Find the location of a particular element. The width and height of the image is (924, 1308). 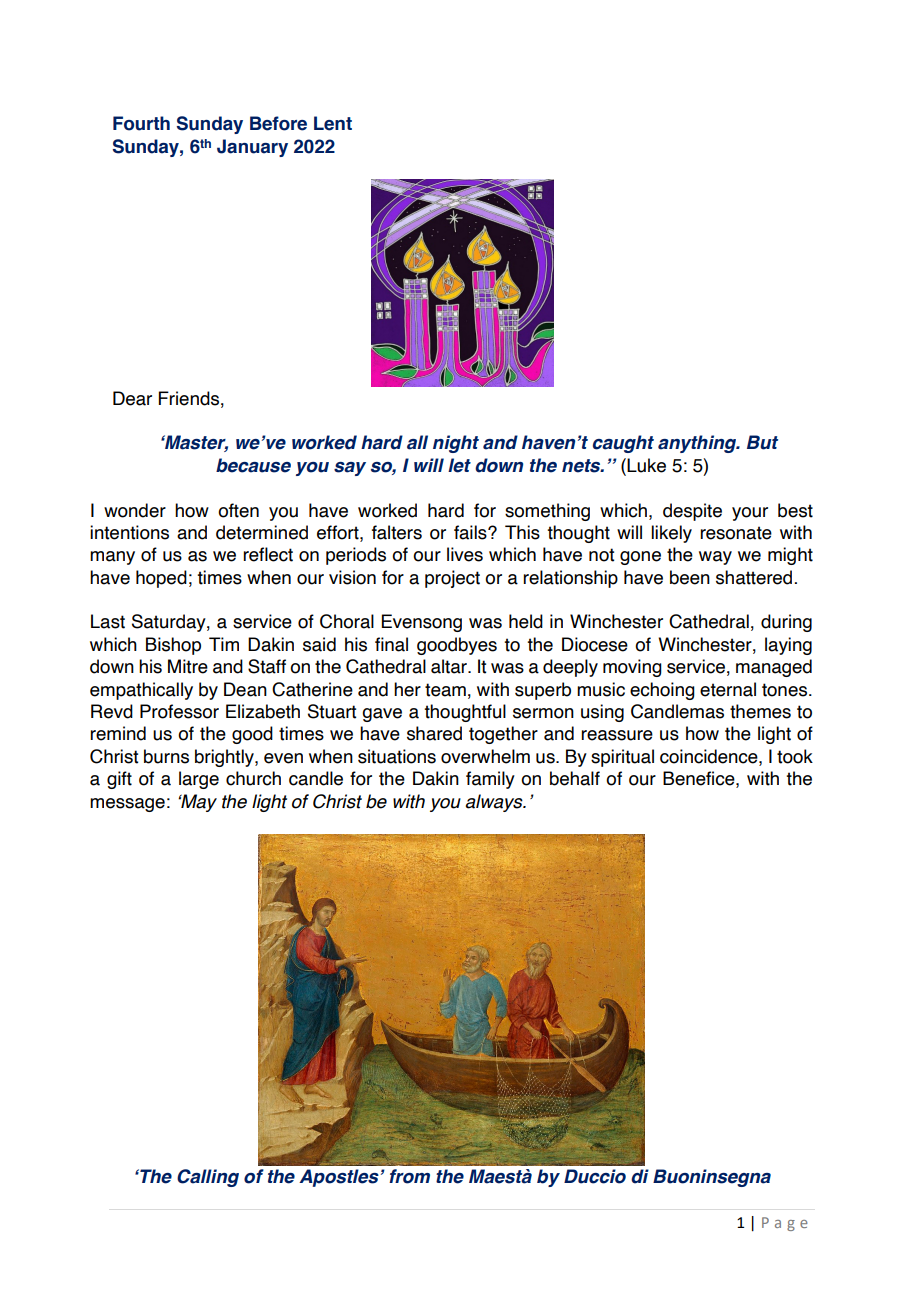

Lent is located at coordinates (333, 123).
